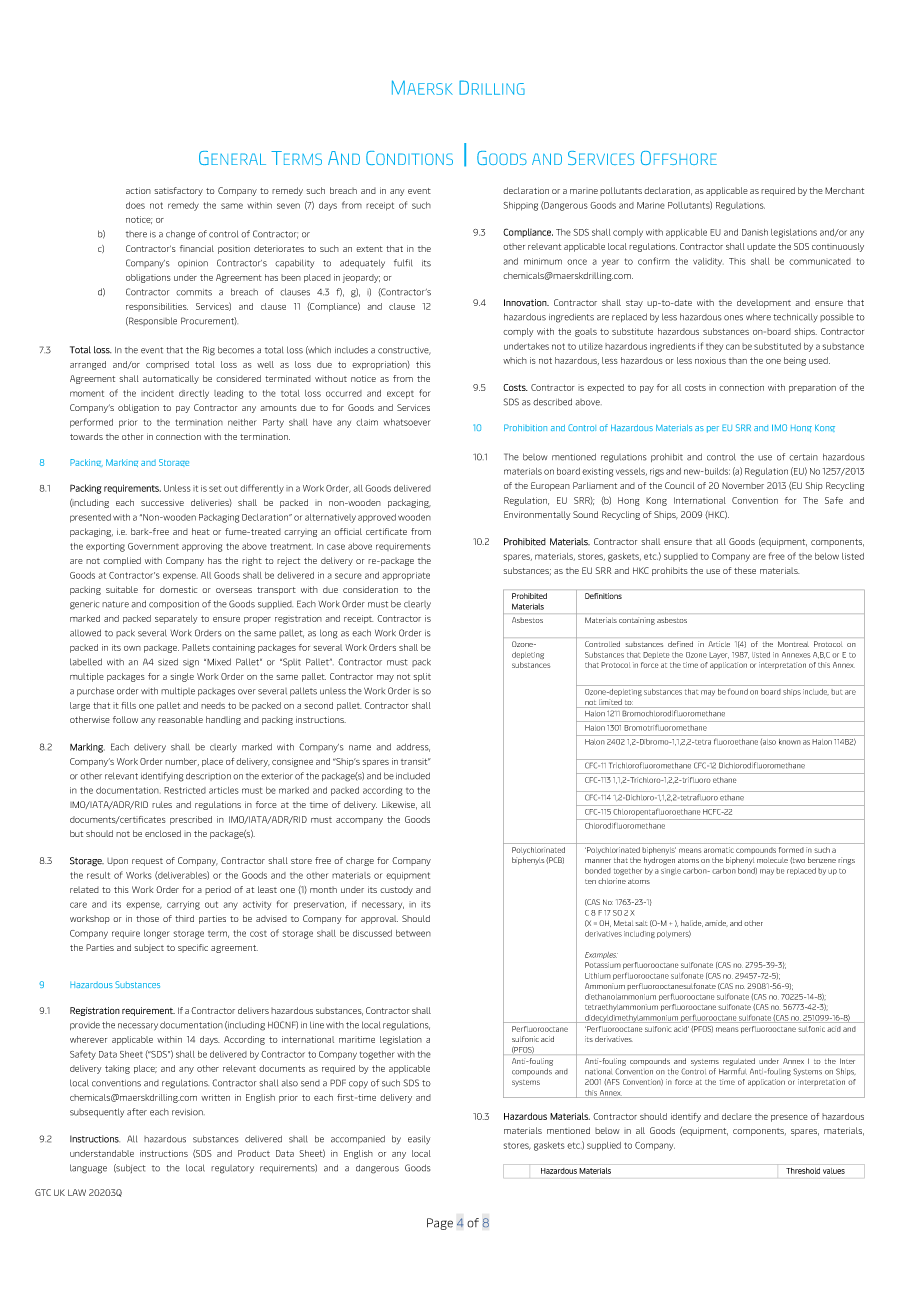  Describe the element at coordinates (755, 232) in the image. I see `Danish` at that location.
